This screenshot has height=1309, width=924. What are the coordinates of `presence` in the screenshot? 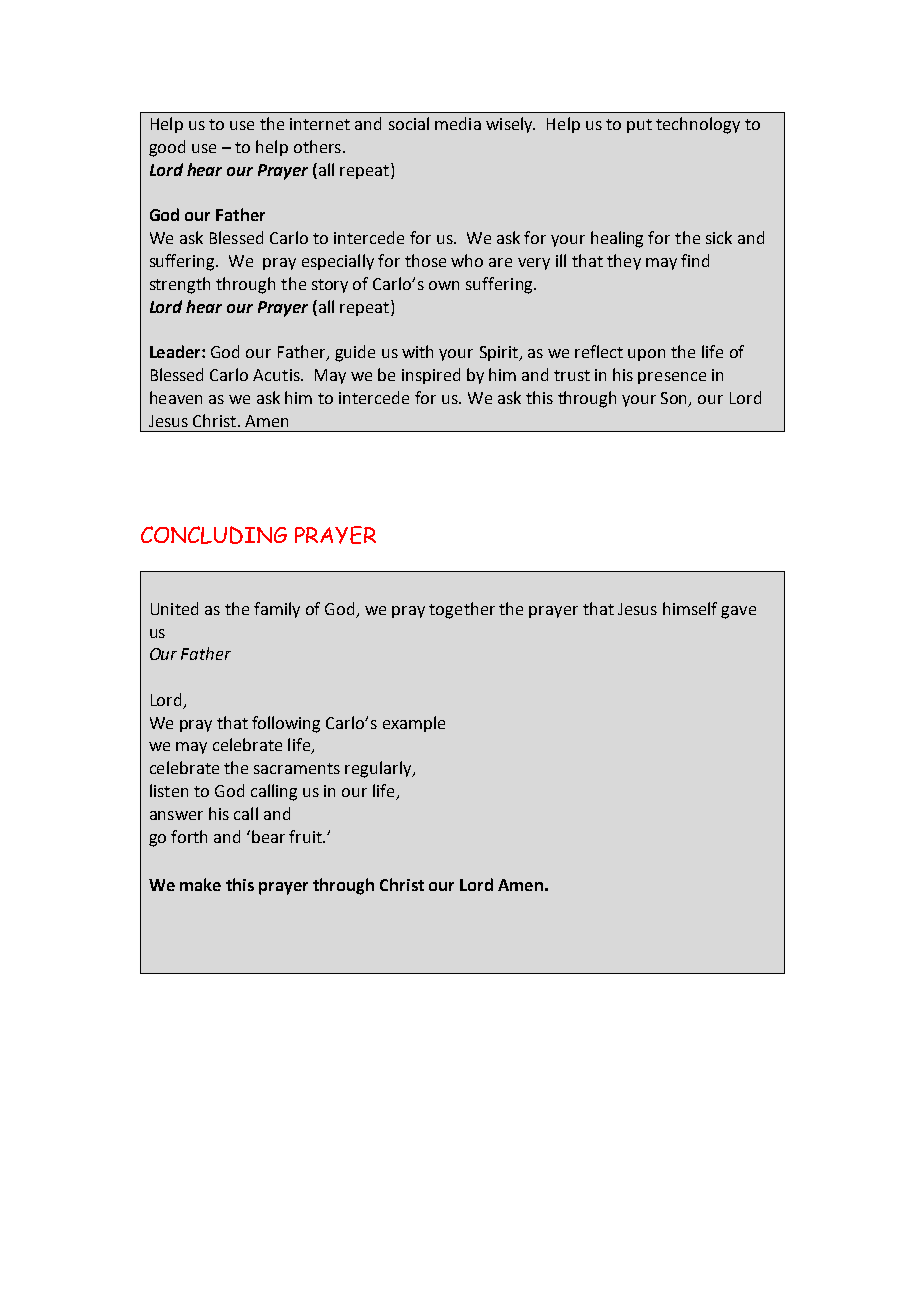 It's located at (672, 378).
